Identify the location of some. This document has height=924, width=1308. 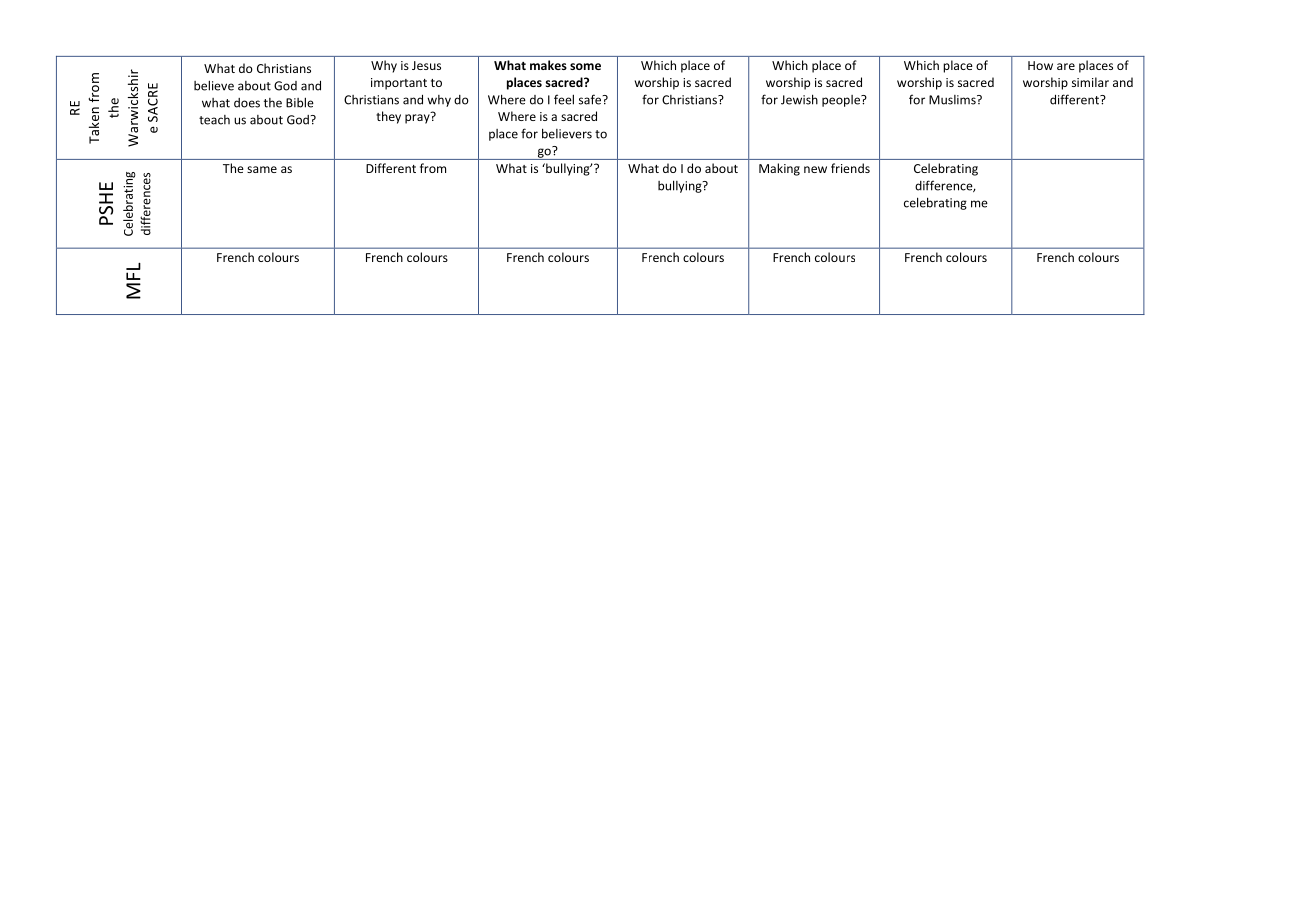
(585, 66).
